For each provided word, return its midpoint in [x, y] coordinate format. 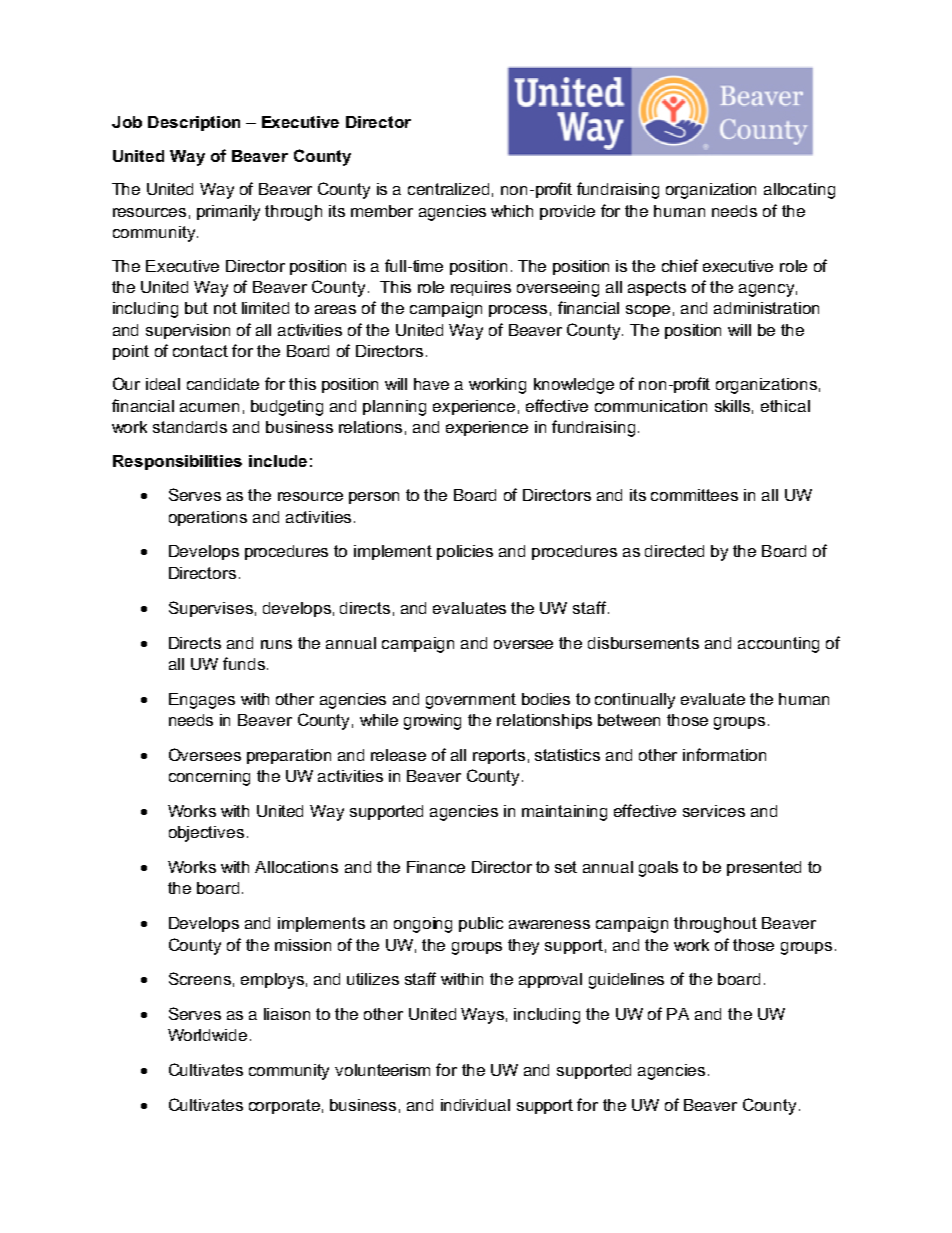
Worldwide [207, 1035]
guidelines [626, 981]
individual [475, 1105]
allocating [799, 191]
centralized [448, 189]
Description [194, 123]
